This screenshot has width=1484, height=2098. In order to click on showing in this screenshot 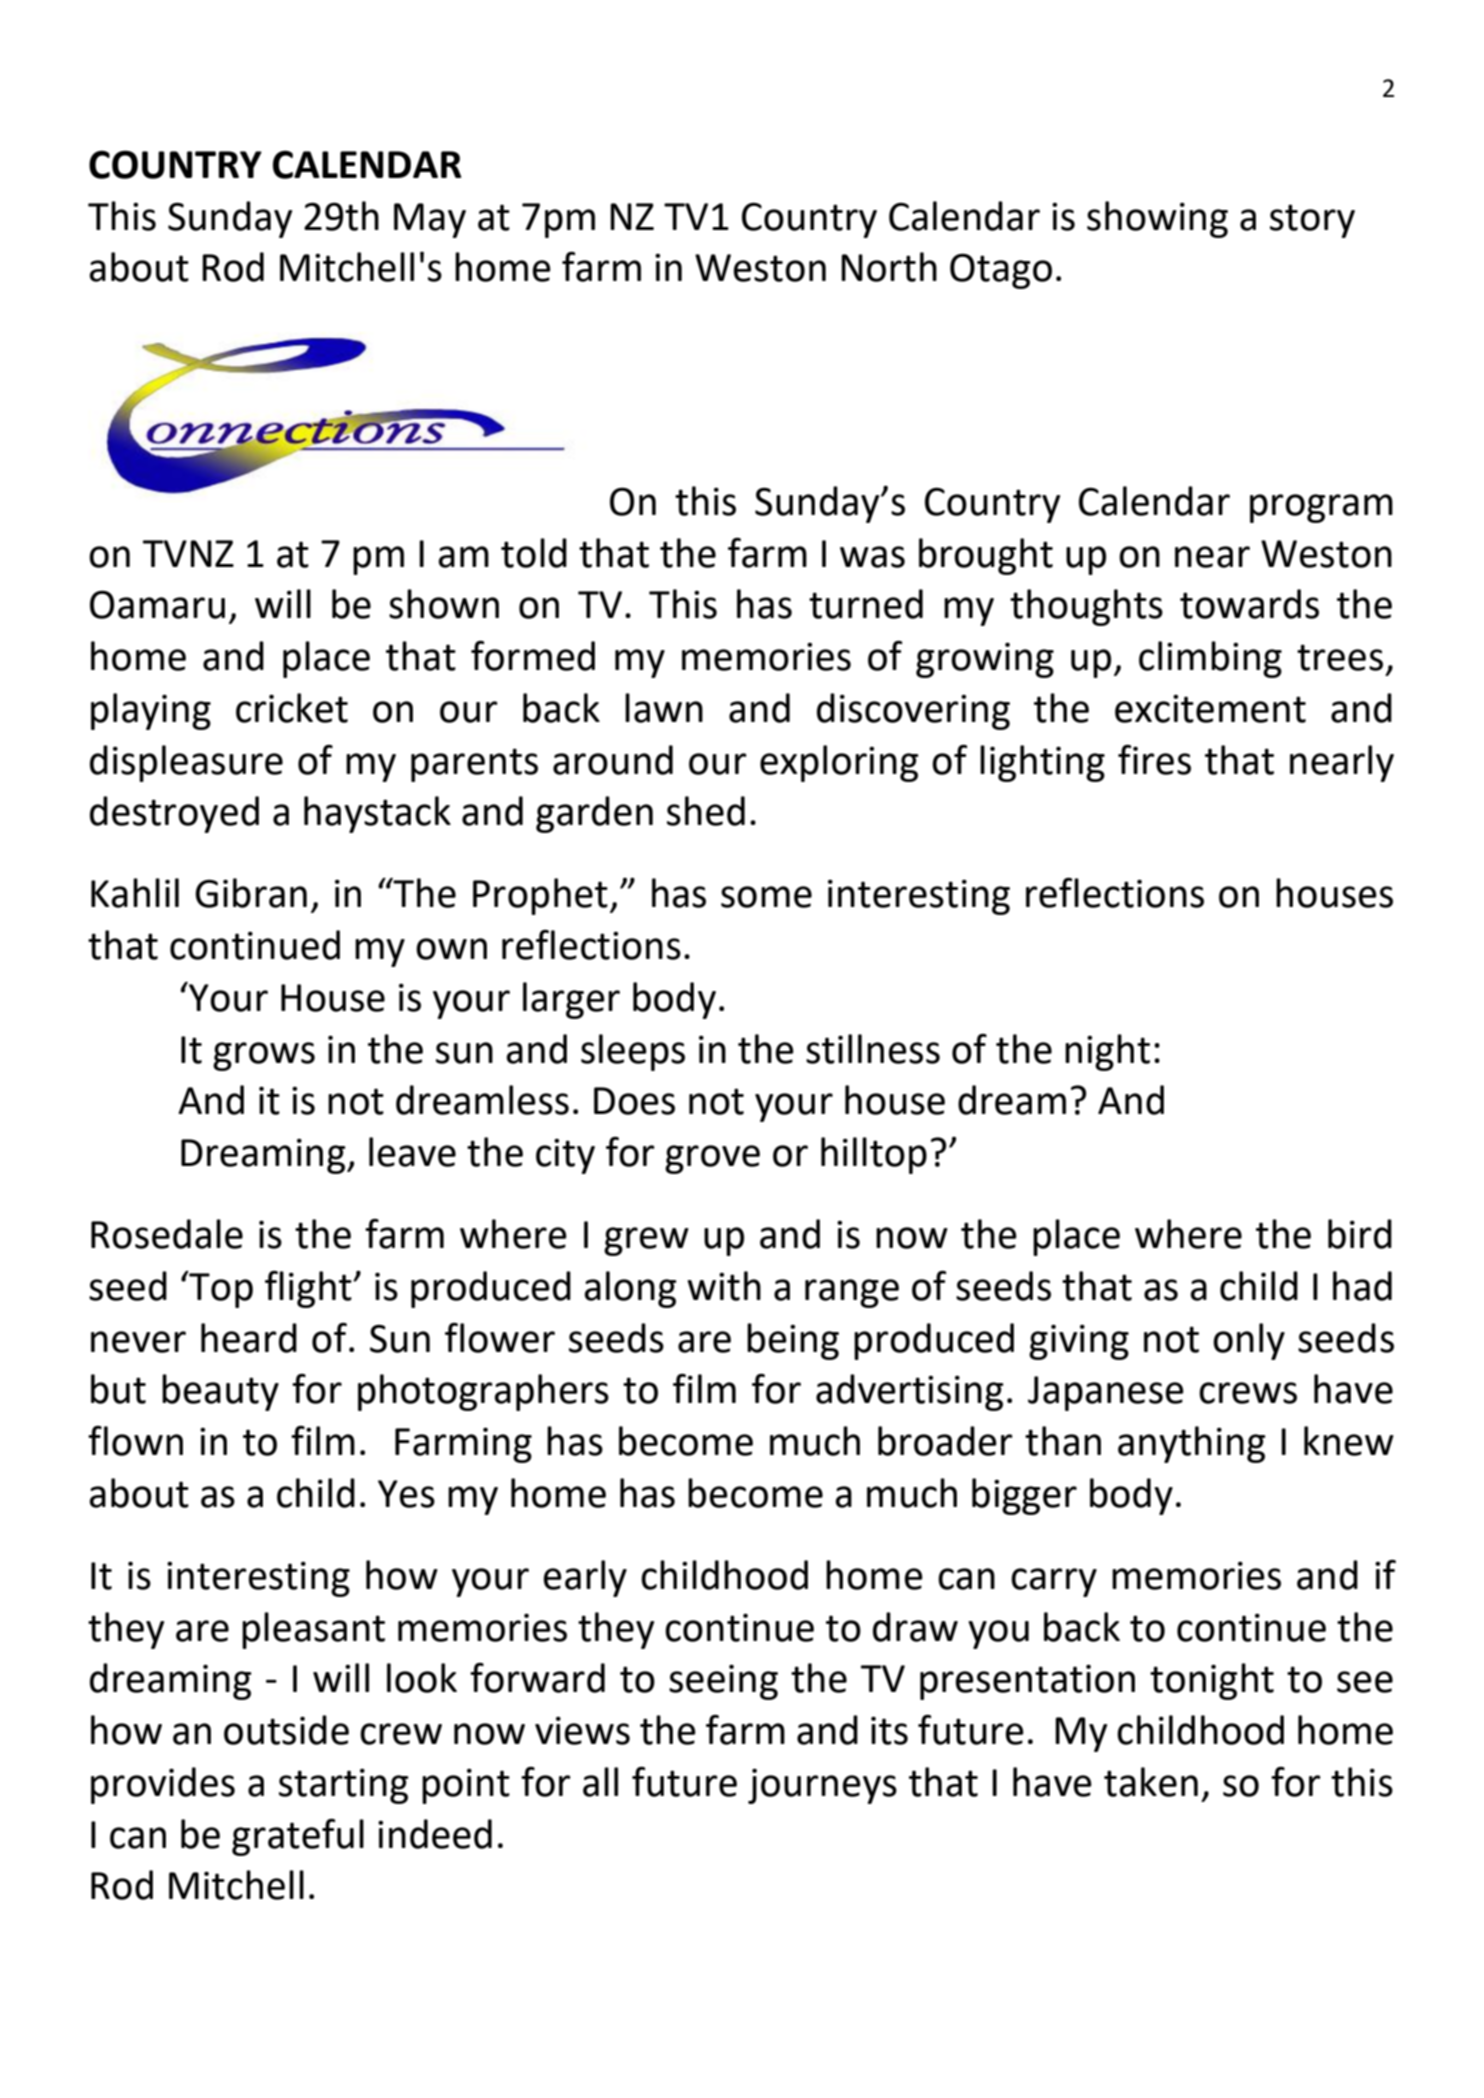, I will do `click(1157, 219)`.
